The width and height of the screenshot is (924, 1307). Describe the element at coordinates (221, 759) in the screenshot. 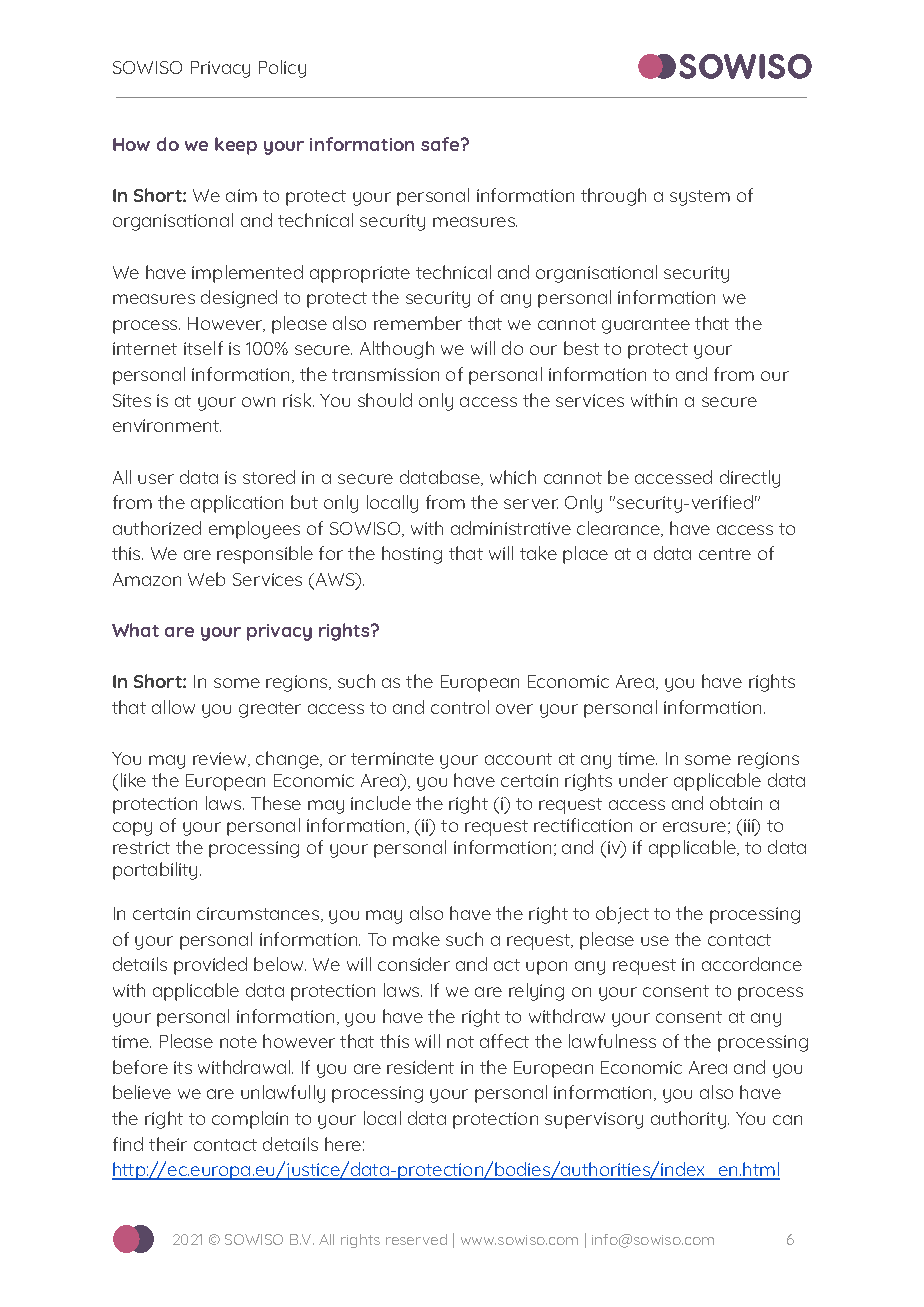

I see `review` at that location.
